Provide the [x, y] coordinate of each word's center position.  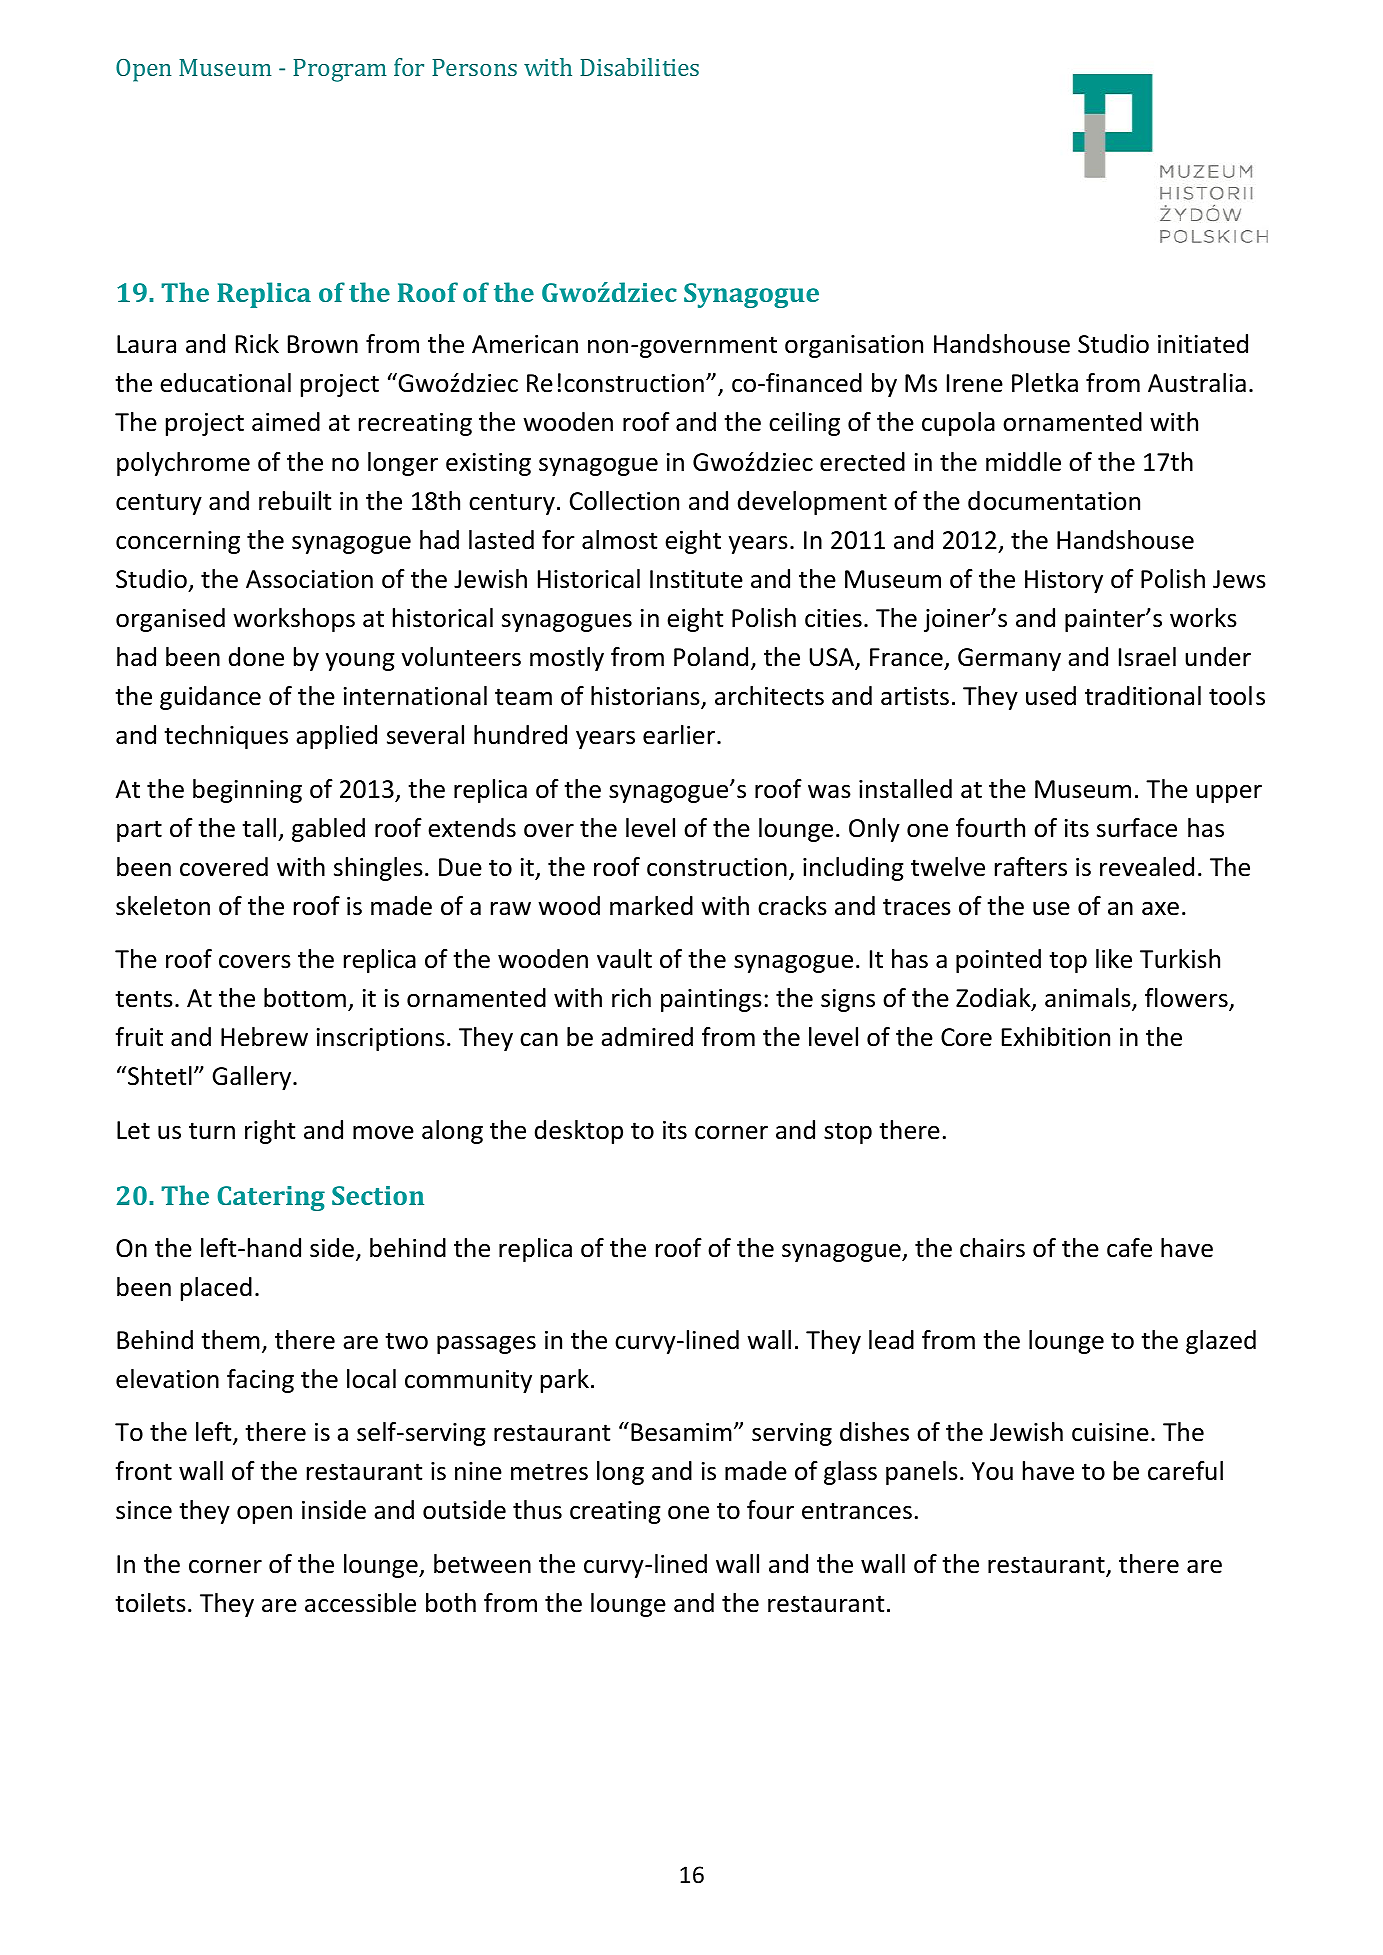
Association [309, 579]
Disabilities [639, 67]
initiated [1203, 344]
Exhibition [1056, 1037]
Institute [696, 579]
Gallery [253, 1078]
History [1064, 581]
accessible [360, 1603]
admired [647, 1037]
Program [339, 70]
